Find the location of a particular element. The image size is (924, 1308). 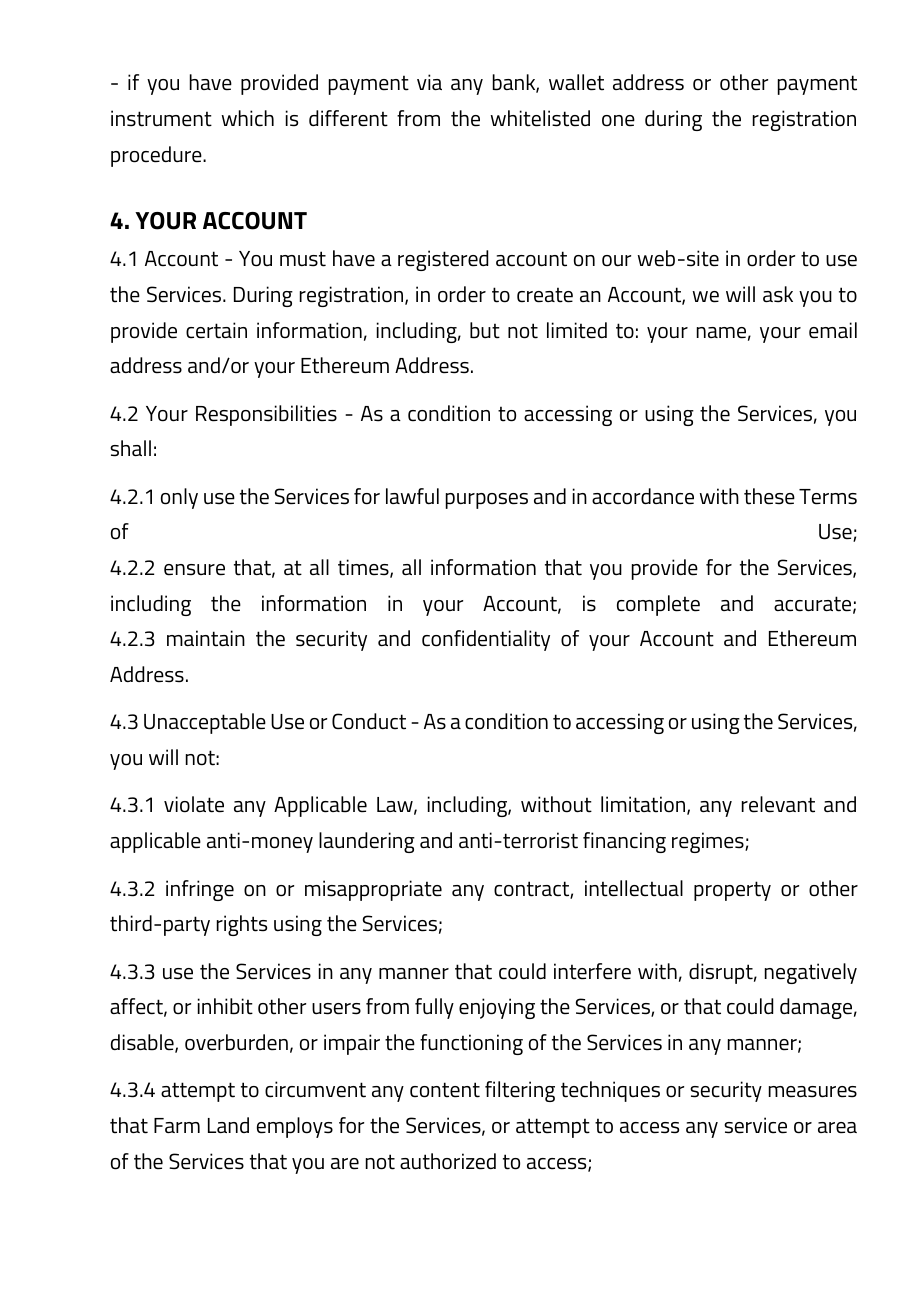

measures is located at coordinates (813, 1092).
